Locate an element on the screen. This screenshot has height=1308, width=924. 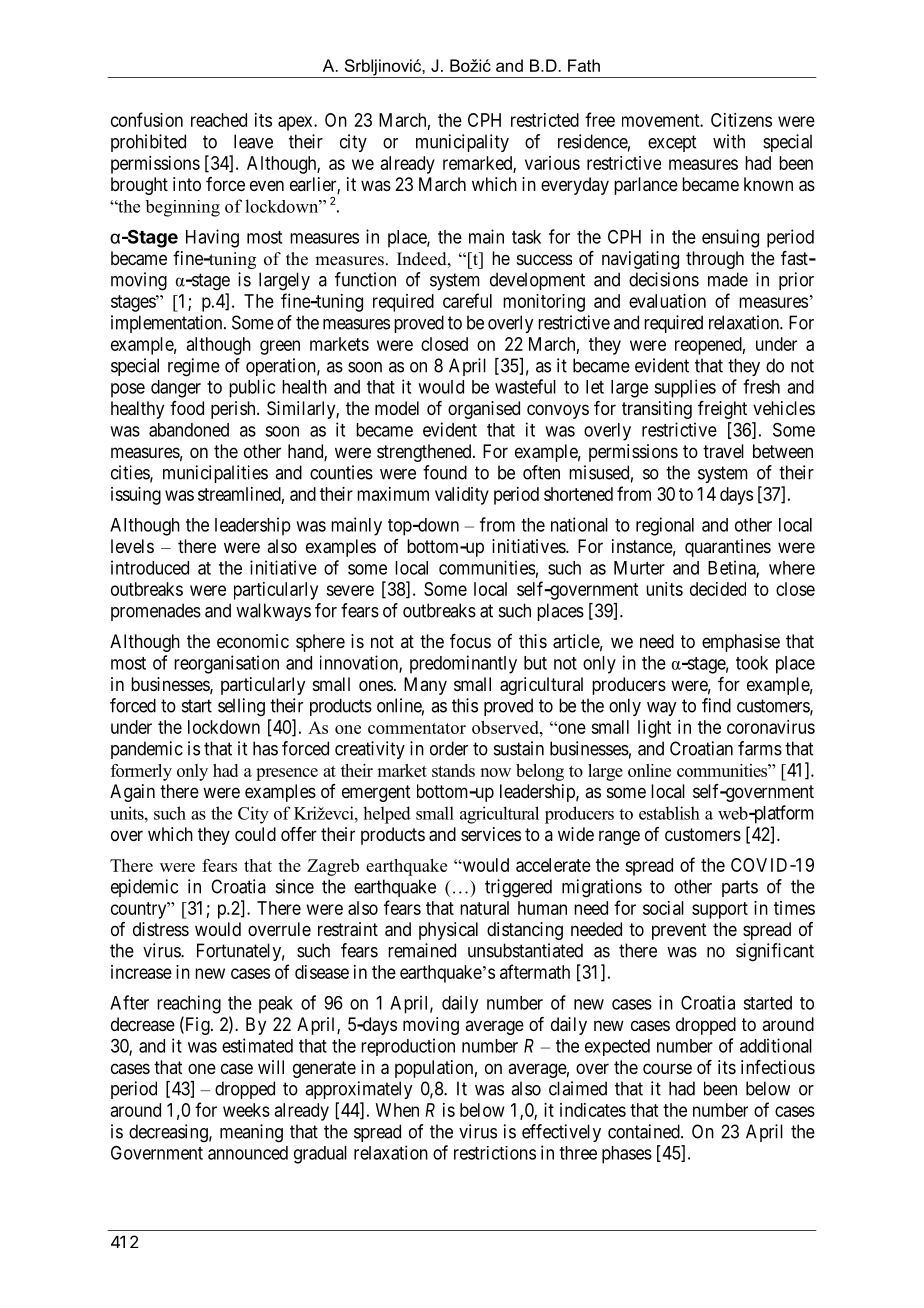
focus is located at coordinates (470, 641).
